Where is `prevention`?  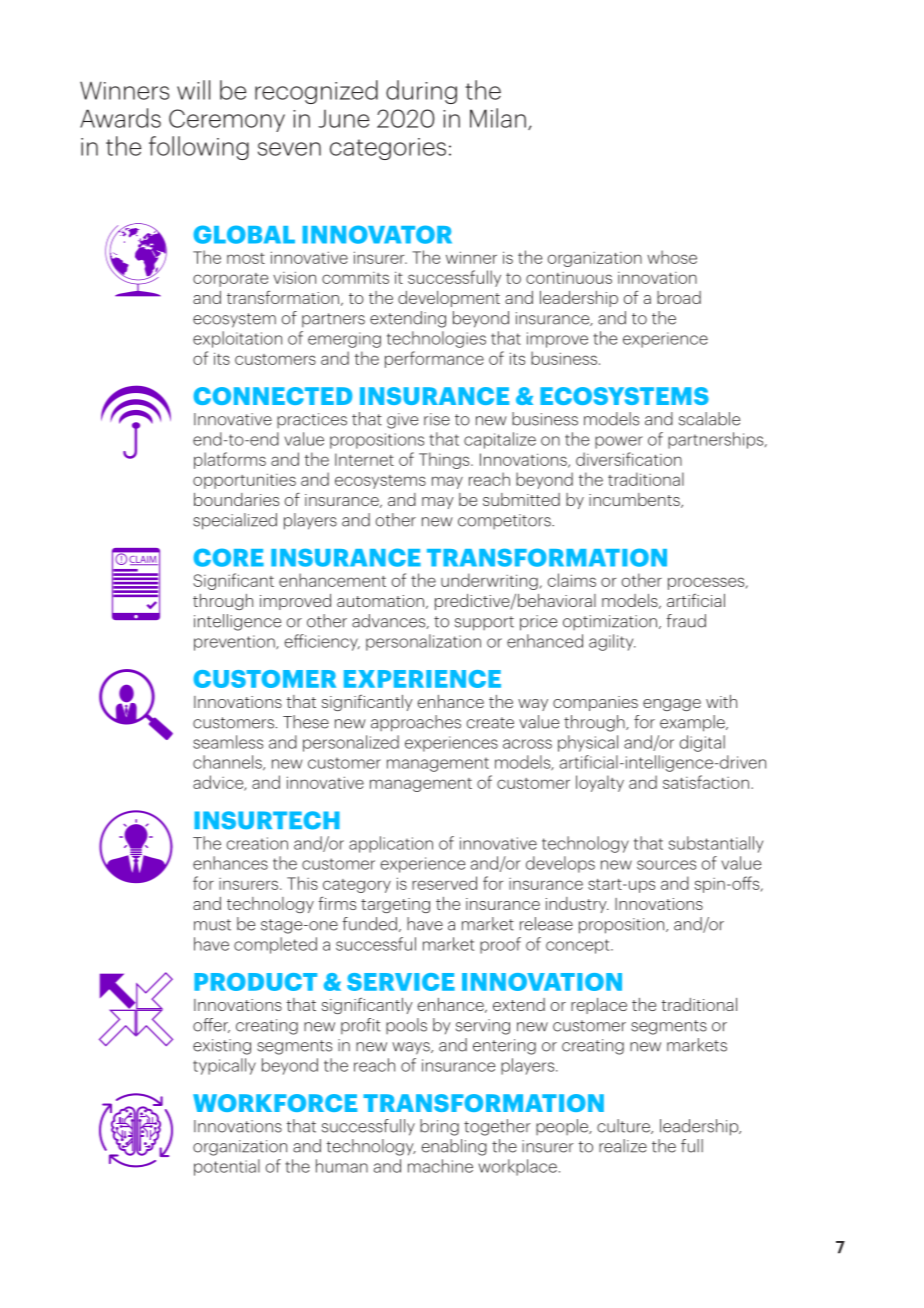
prevention is located at coordinates (235, 643).
